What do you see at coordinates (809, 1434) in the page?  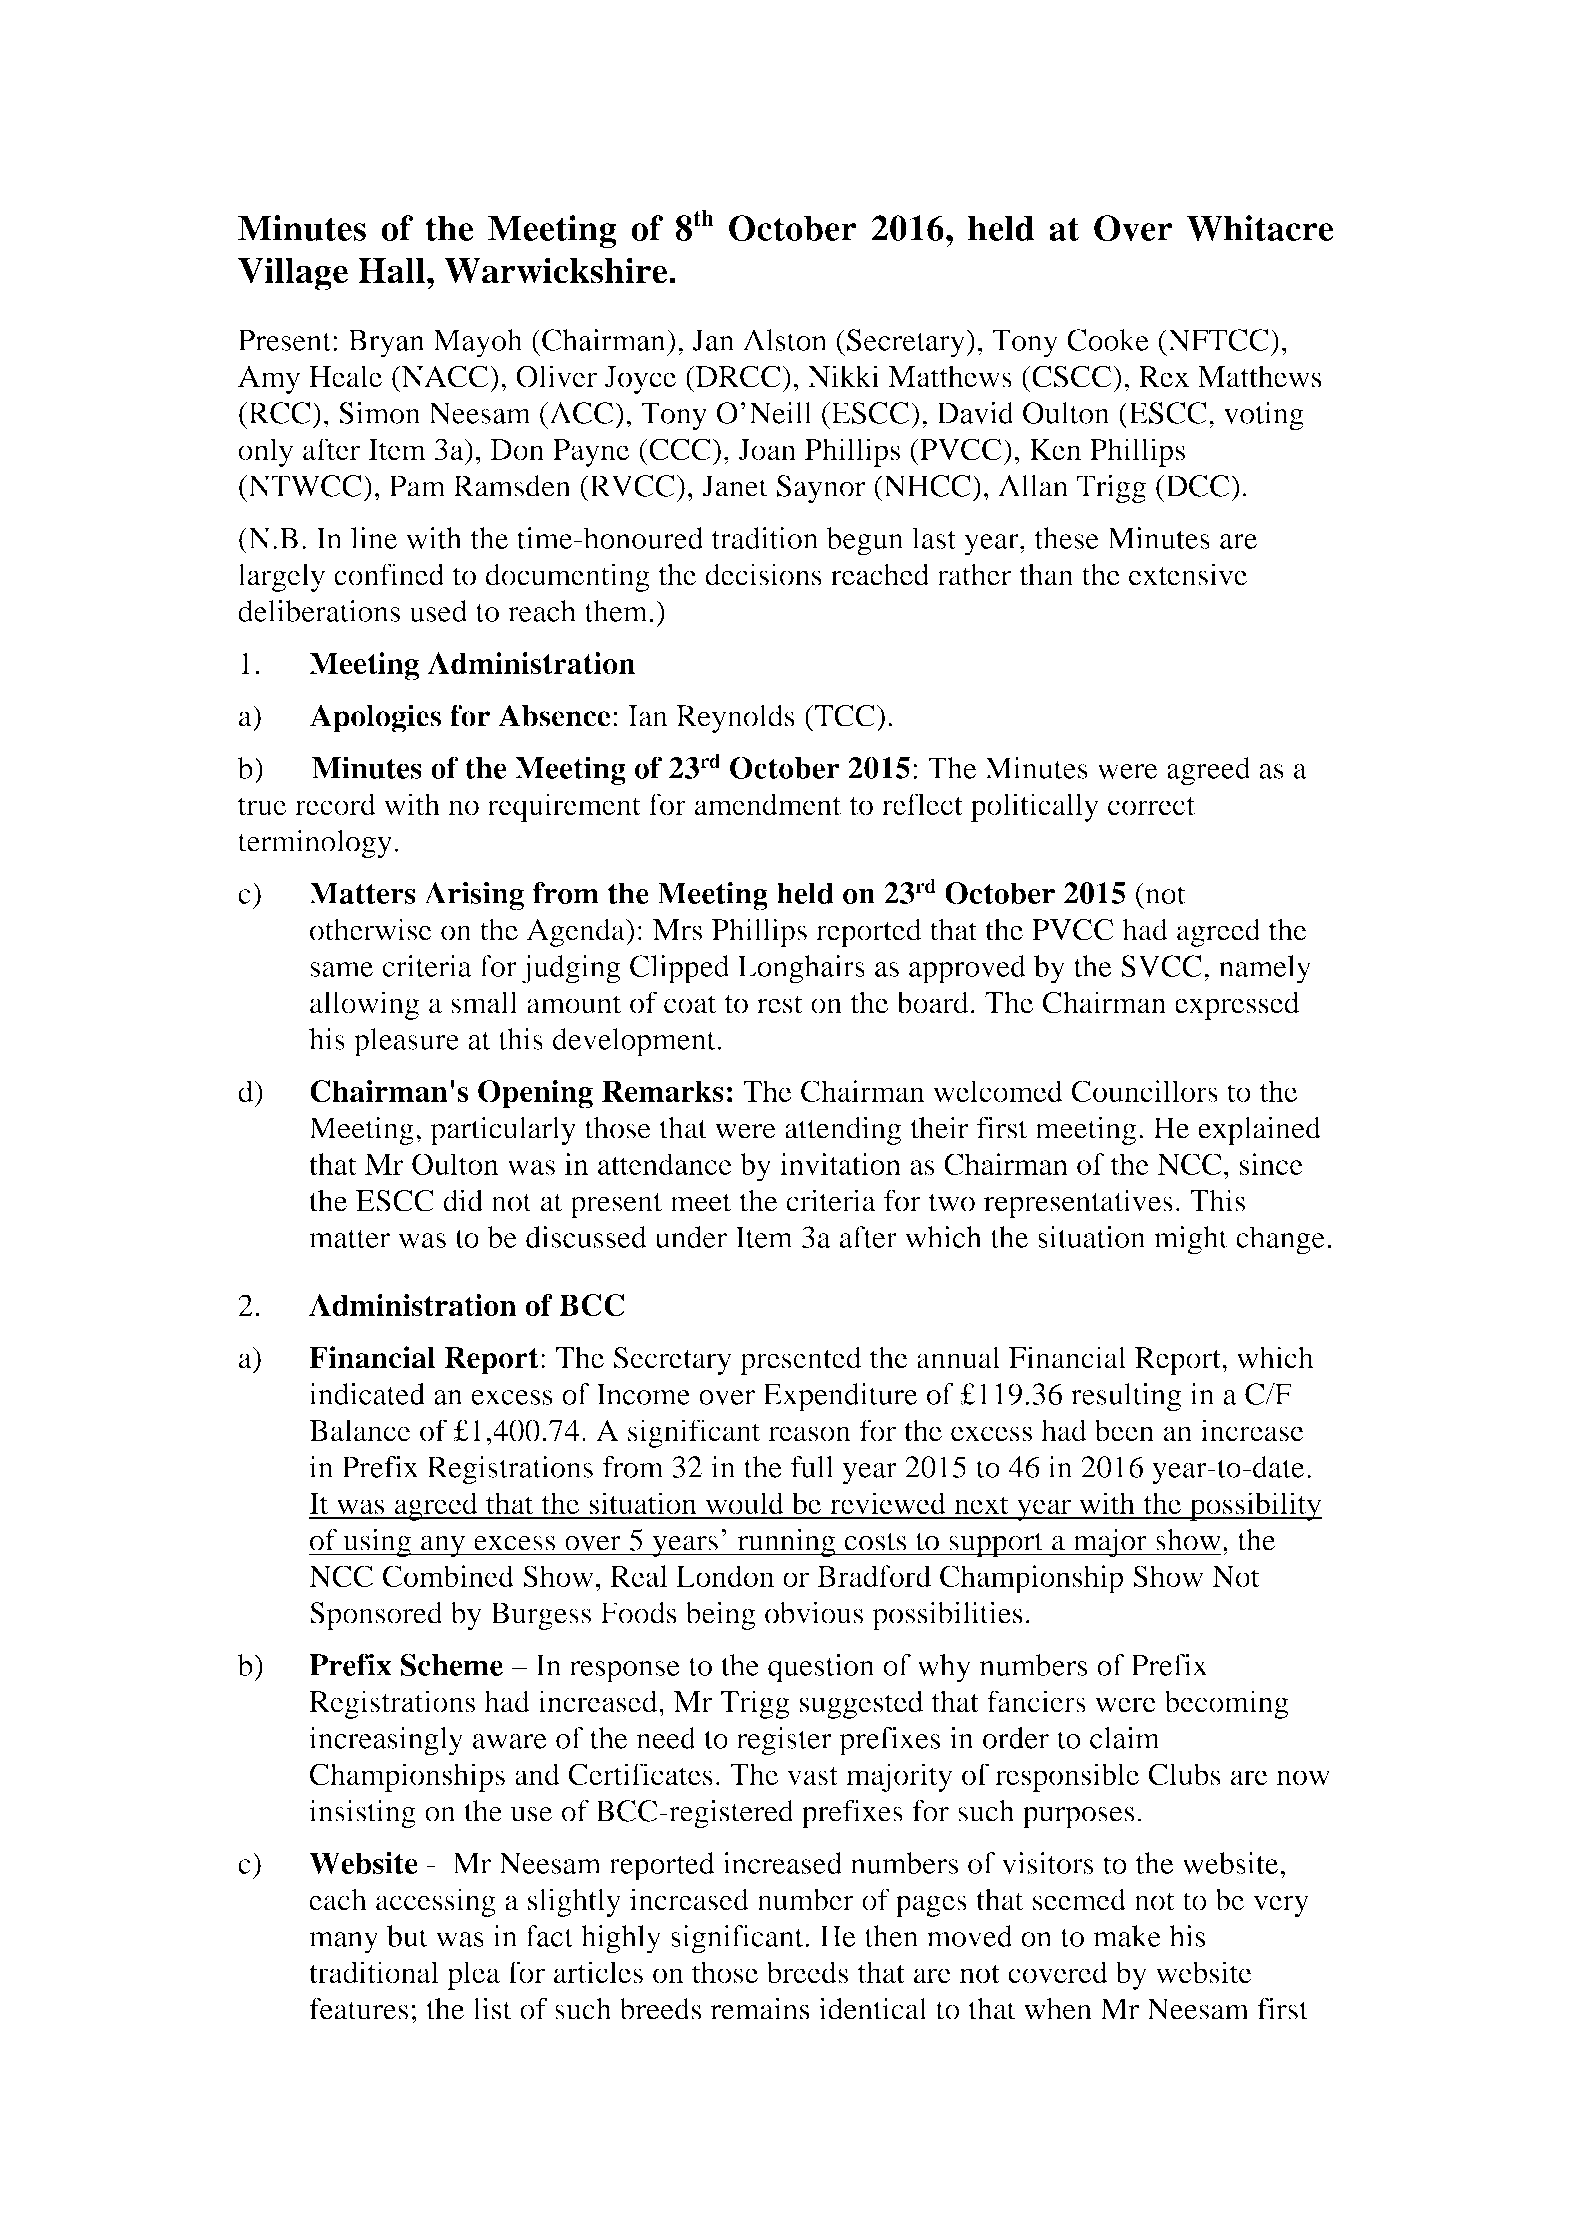 I see `reason` at bounding box center [809, 1434].
